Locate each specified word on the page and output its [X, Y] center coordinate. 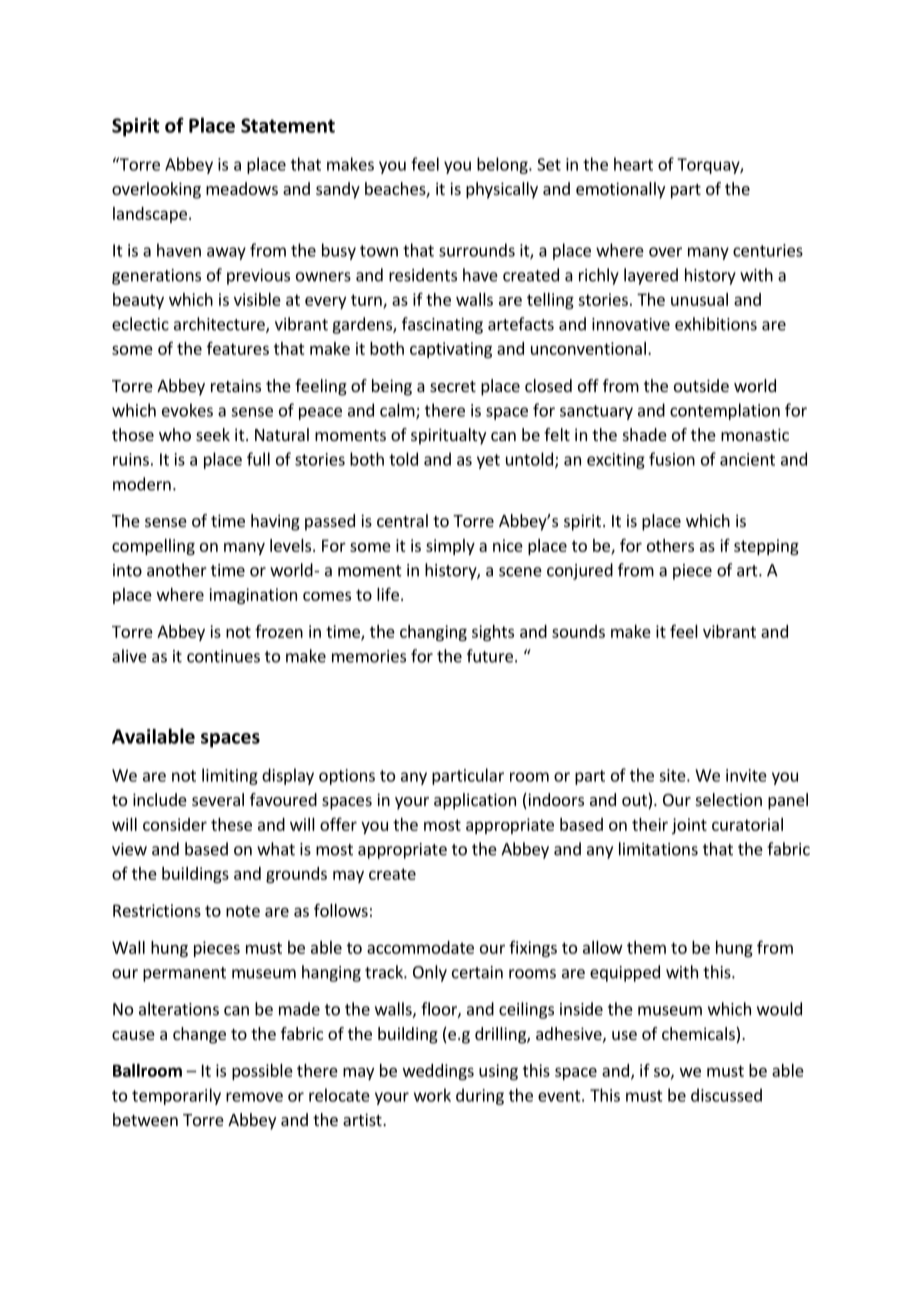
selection [729, 799]
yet [488, 461]
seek [213, 434]
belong [503, 165]
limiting [230, 776]
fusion [672, 459]
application [475, 801]
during [480, 1096]
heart [633, 164]
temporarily [176, 1096]
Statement [288, 125]
